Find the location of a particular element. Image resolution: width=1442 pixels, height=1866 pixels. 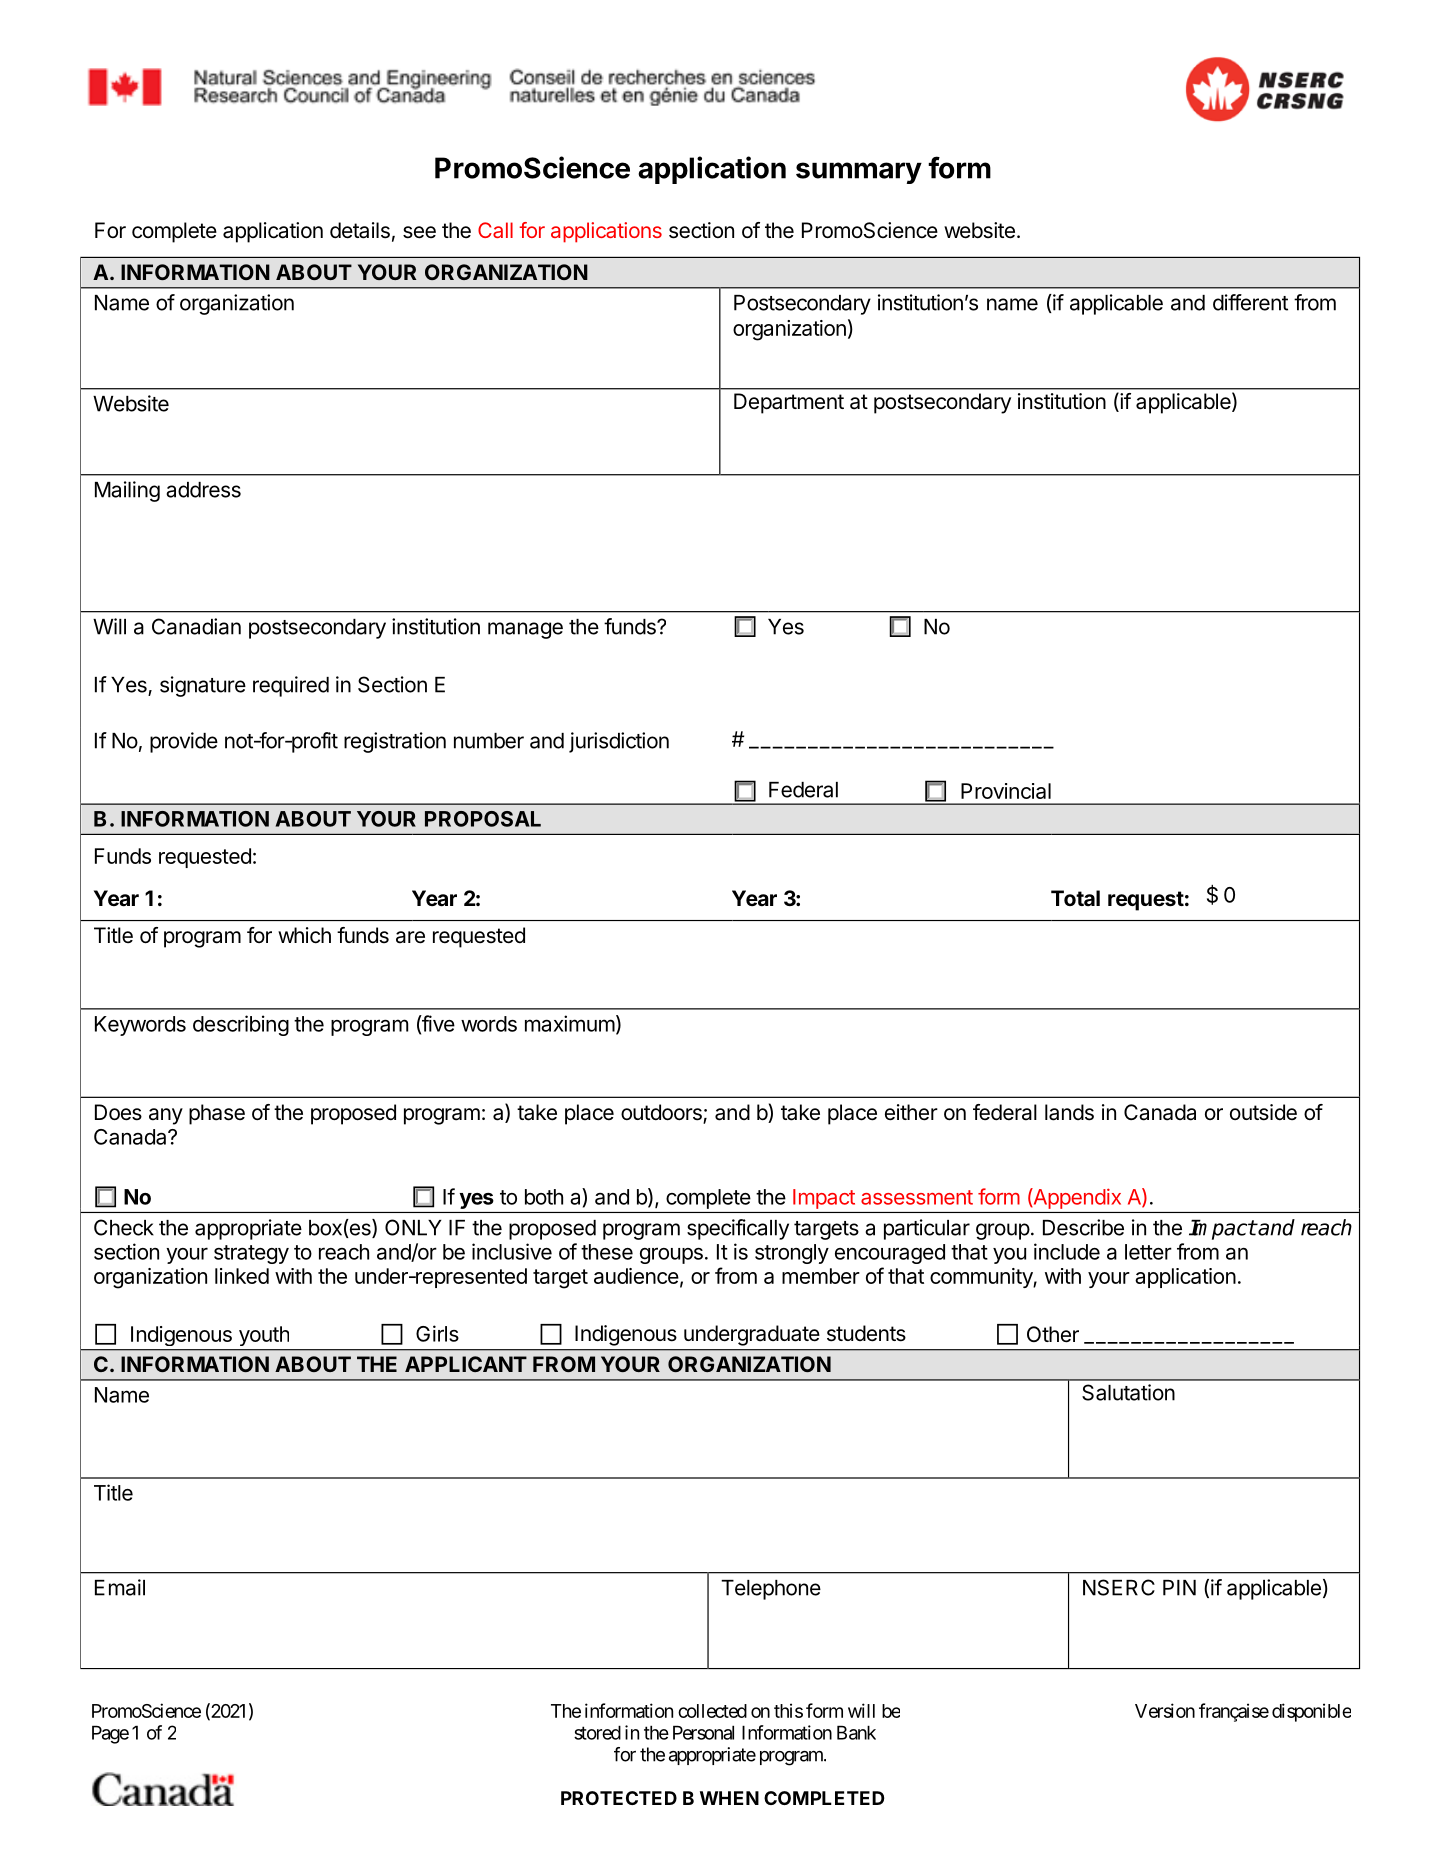

different is located at coordinates (1250, 302).
